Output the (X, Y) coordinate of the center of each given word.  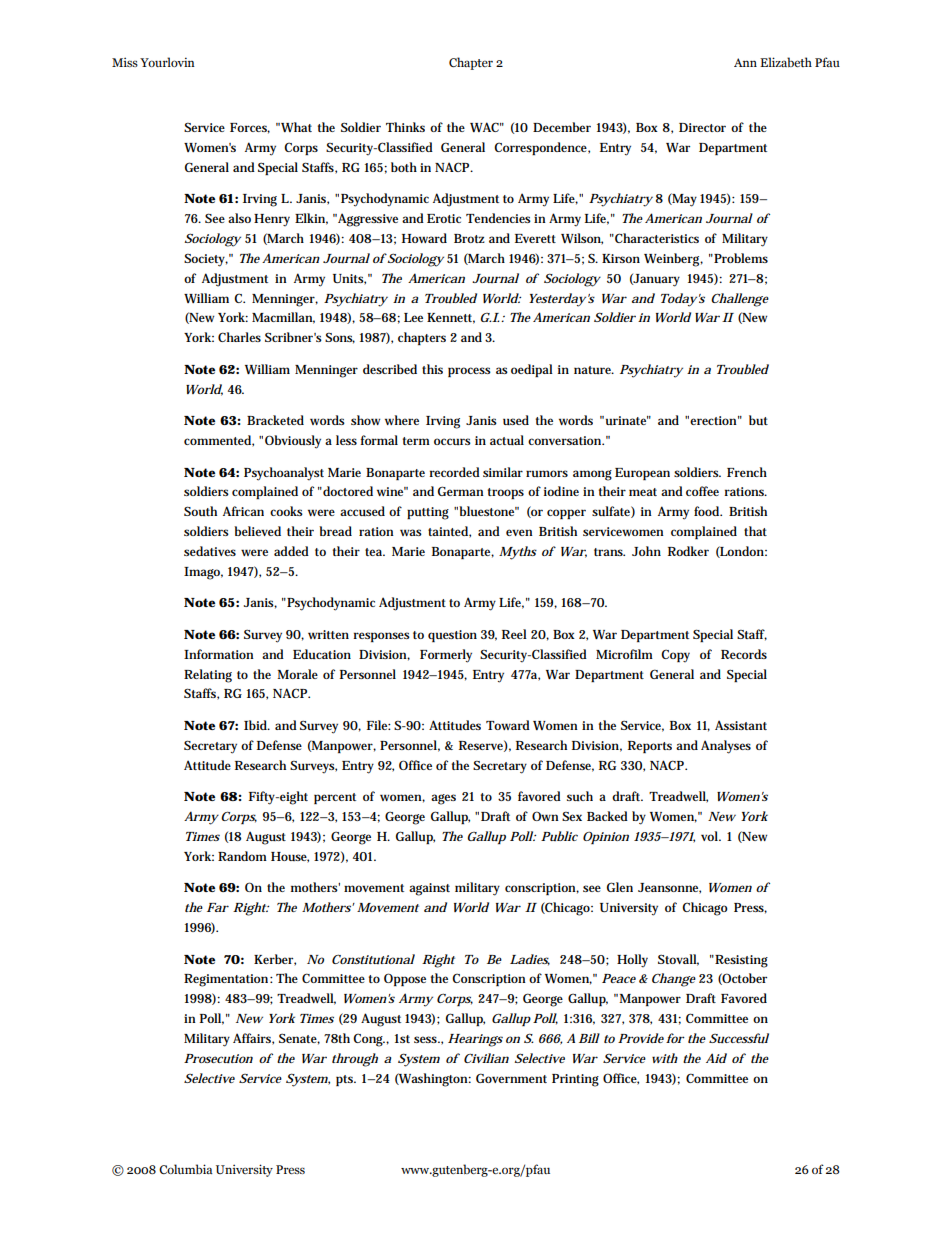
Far (218, 907)
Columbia (186, 1169)
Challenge (740, 300)
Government (511, 1078)
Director (702, 127)
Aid (716, 1058)
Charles (239, 337)
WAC (486, 127)
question (452, 636)
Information (219, 654)
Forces (250, 128)
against (429, 889)
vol (711, 836)
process (469, 372)
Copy (675, 656)
